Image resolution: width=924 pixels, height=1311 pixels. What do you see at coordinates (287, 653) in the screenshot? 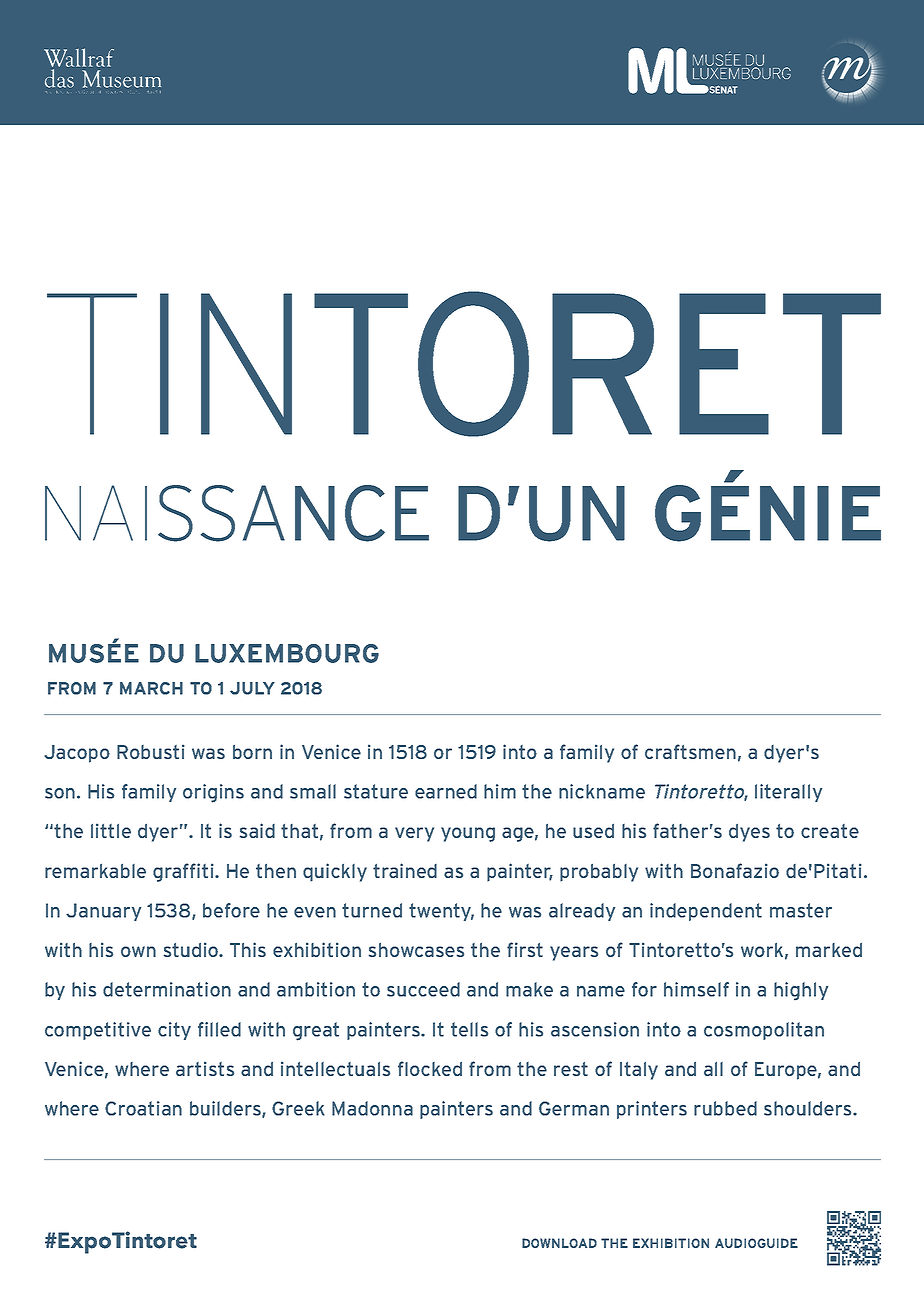
I see `LUXEMBOURG` at bounding box center [287, 653].
